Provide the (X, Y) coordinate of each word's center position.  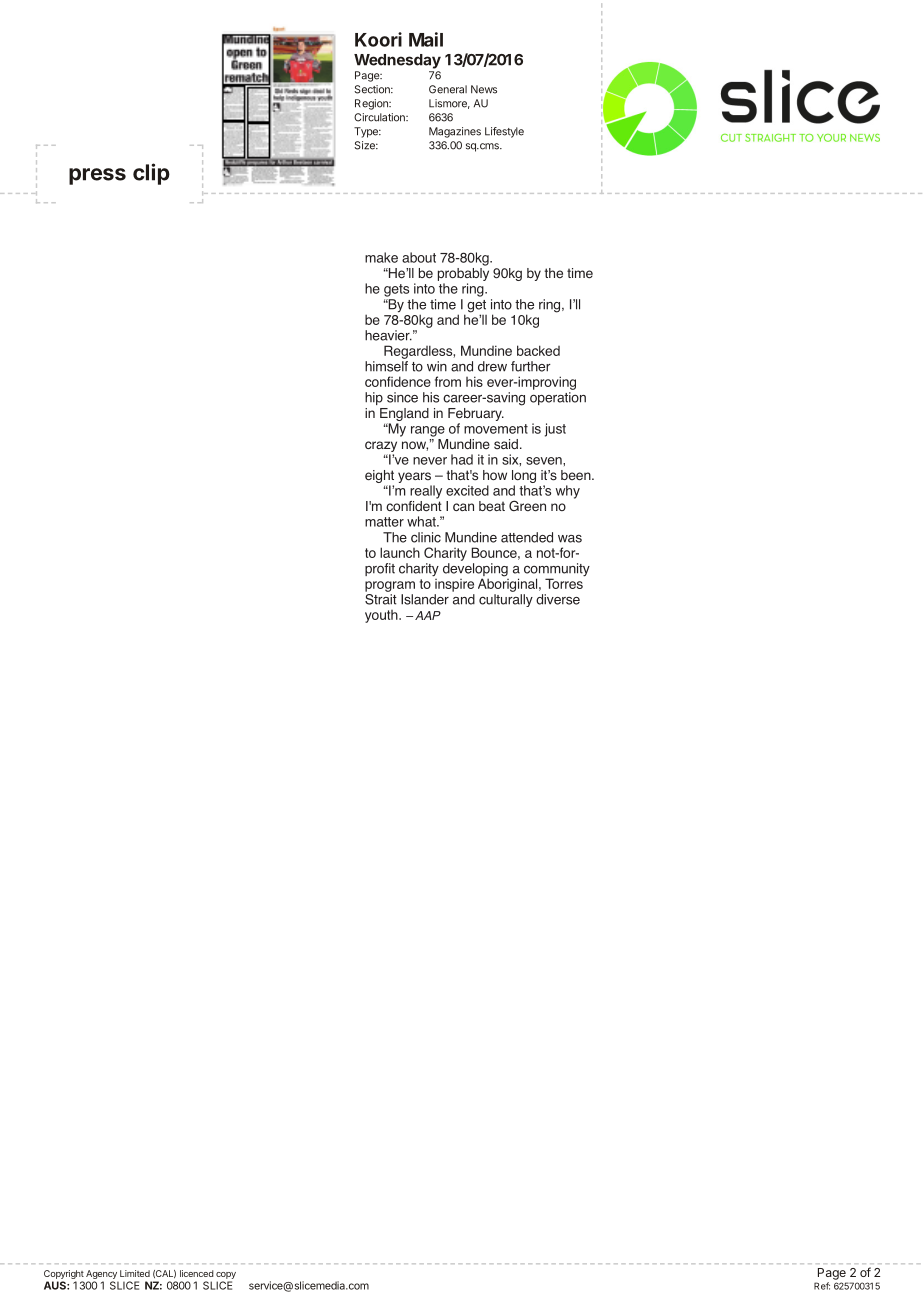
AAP (428, 615)
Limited (135, 1273)
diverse (558, 599)
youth (382, 616)
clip (151, 174)
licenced (197, 1273)
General (448, 89)
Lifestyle (504, 132)
